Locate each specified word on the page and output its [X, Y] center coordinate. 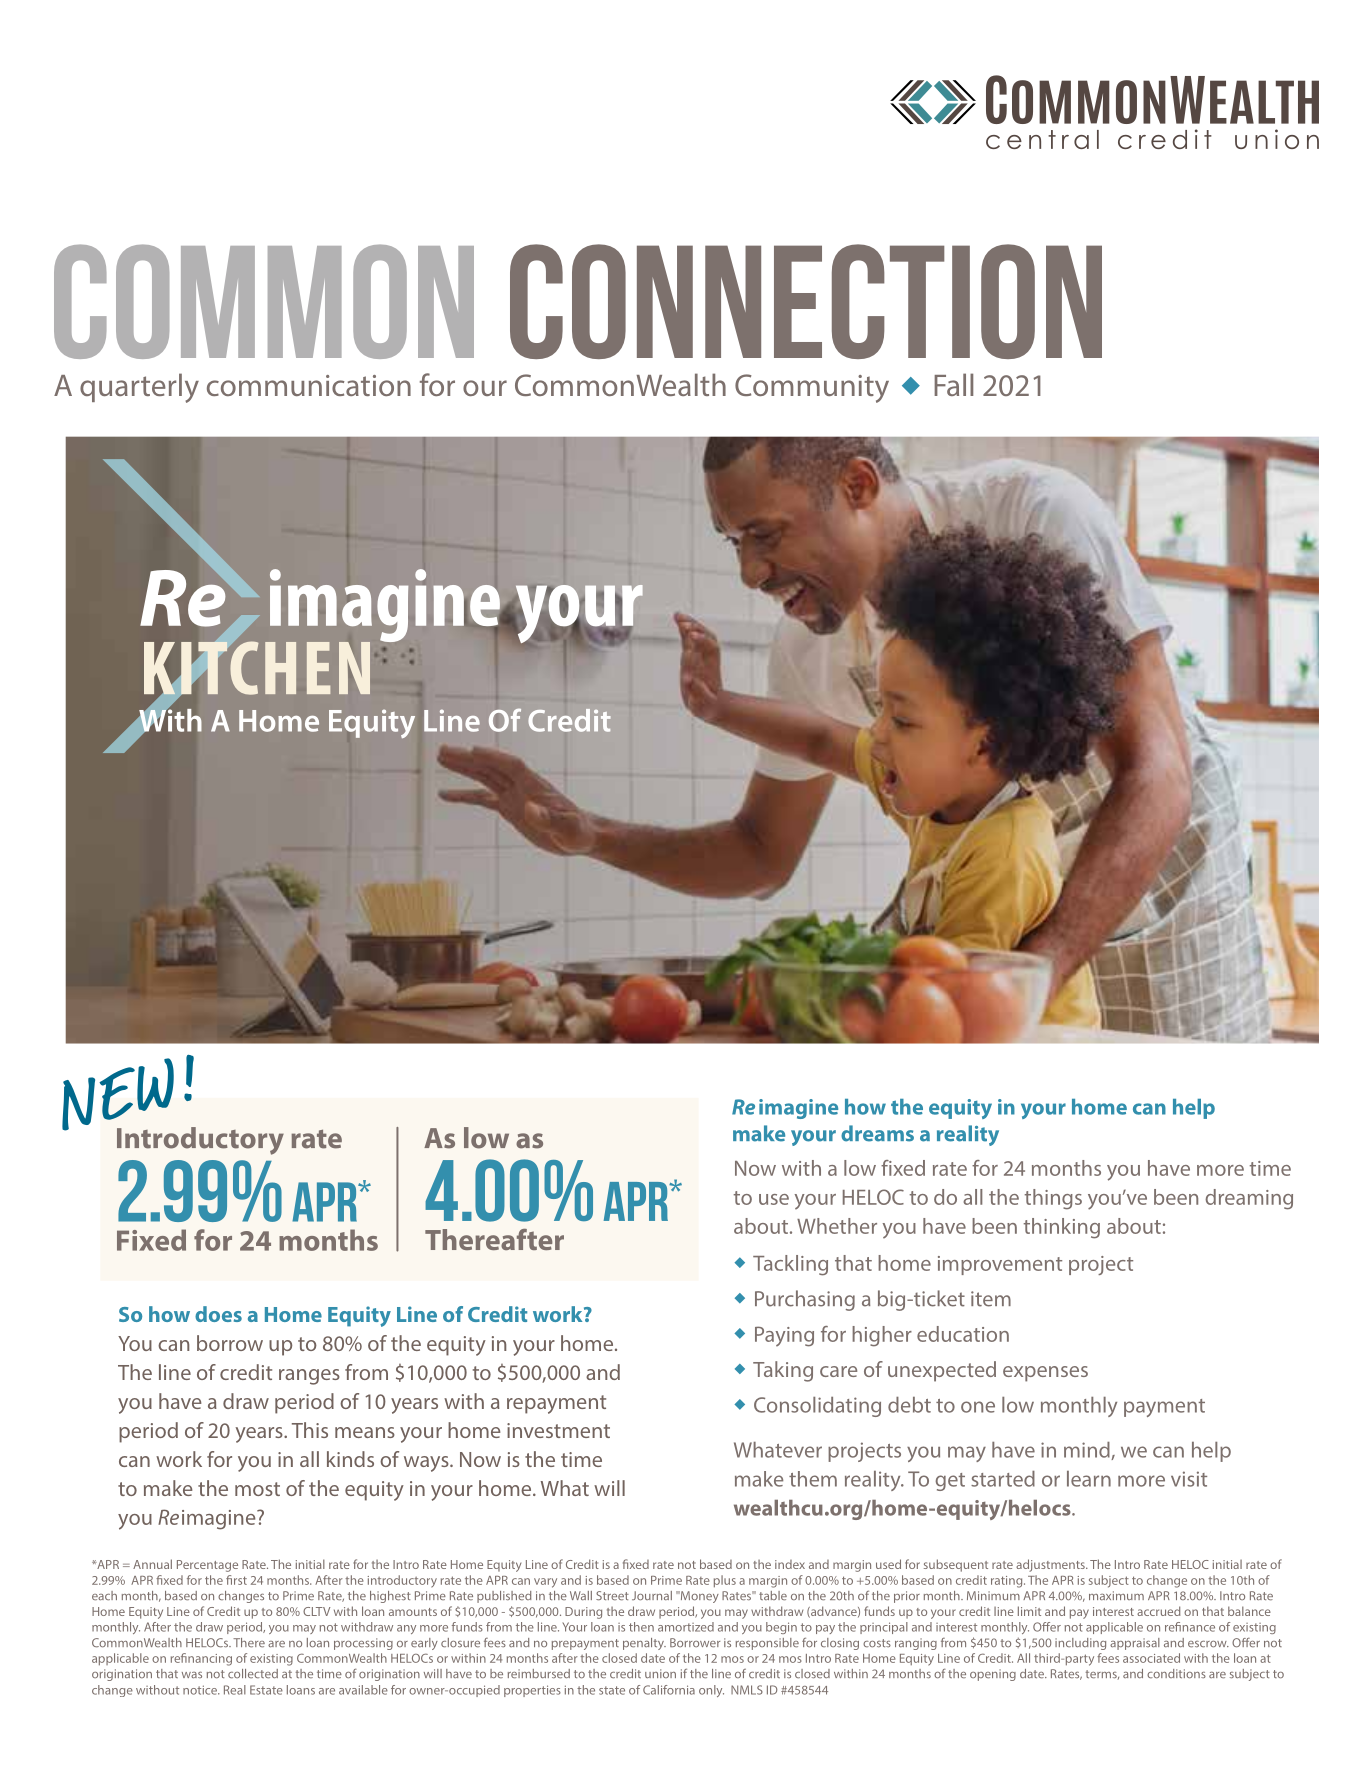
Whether [837, 1226]
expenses [1045, 1374]
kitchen [257, 668]
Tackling [790, 1265]
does [218, 1314]
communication [309, 385]
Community [812, 388]
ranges [309, 1377]
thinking [1062, 1228]
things [1053, 1199]
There [249, 1643]
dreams [877, 1133]
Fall [953, 384]
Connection [806, 301]
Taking [783, 1371]
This [310, 1430]
